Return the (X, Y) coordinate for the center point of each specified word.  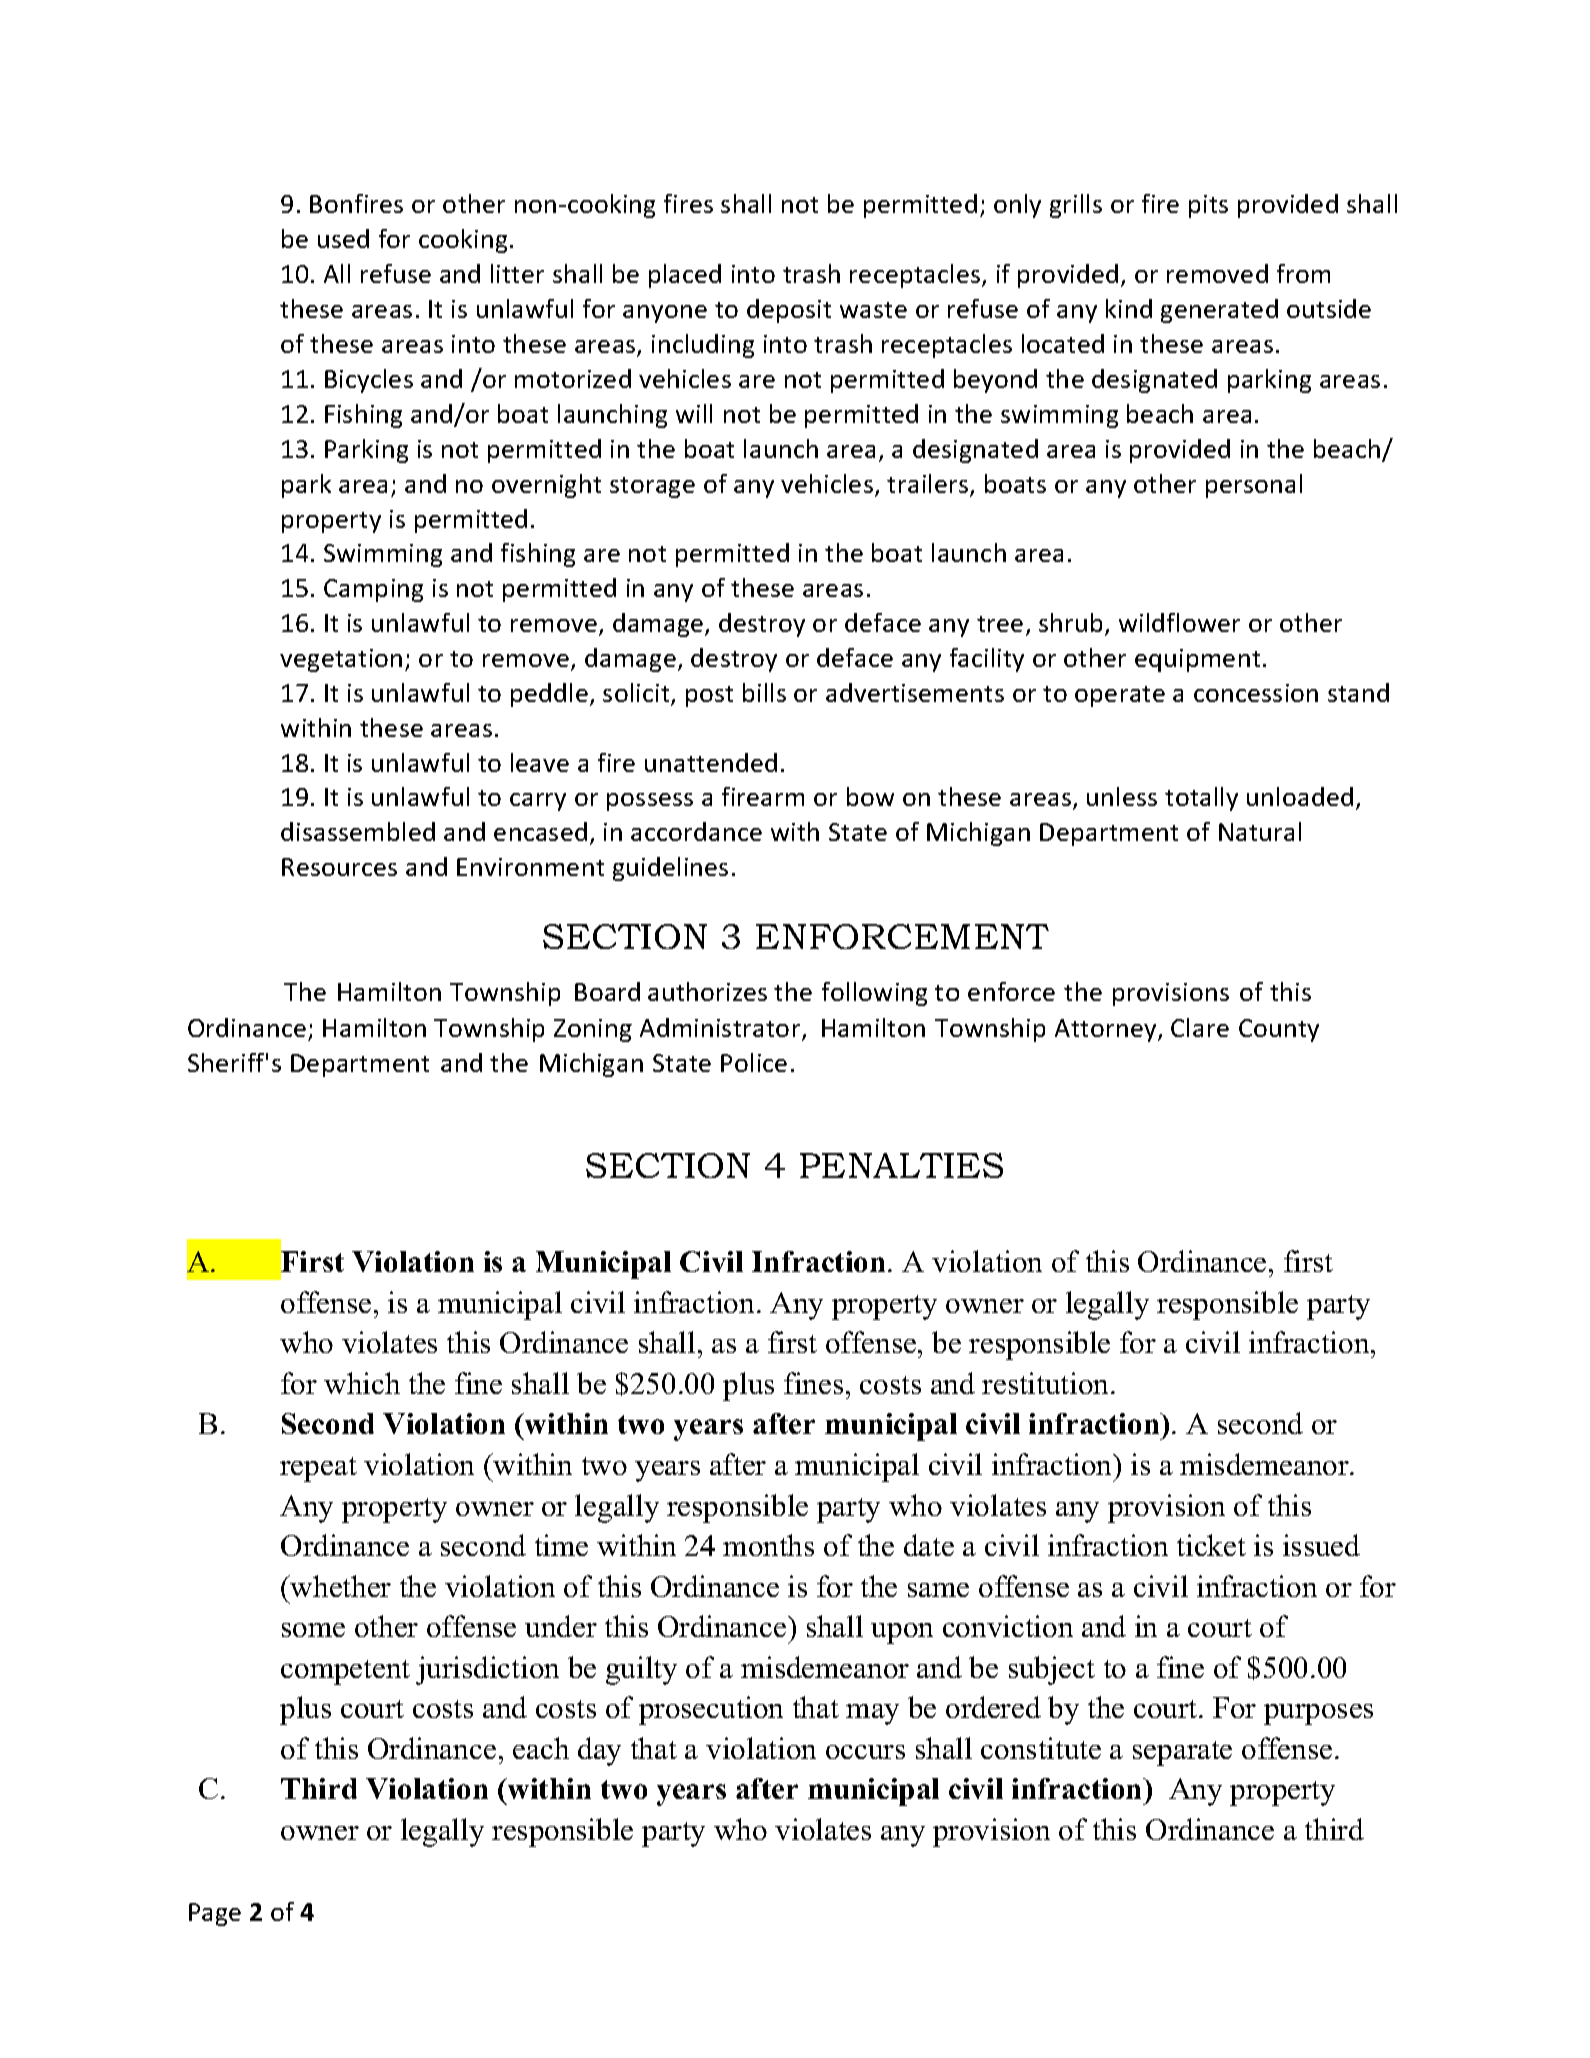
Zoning (593, 1030)
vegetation (341, 660)
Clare (1200, 1027)
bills (764, 692)
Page (215, 1914)
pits (1208, 206)
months (768, 1545)
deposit (789, 311)
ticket (1211, 1545)
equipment (1197, 660)
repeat (318, 1469)
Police (754, 1062)
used (343, 238)
